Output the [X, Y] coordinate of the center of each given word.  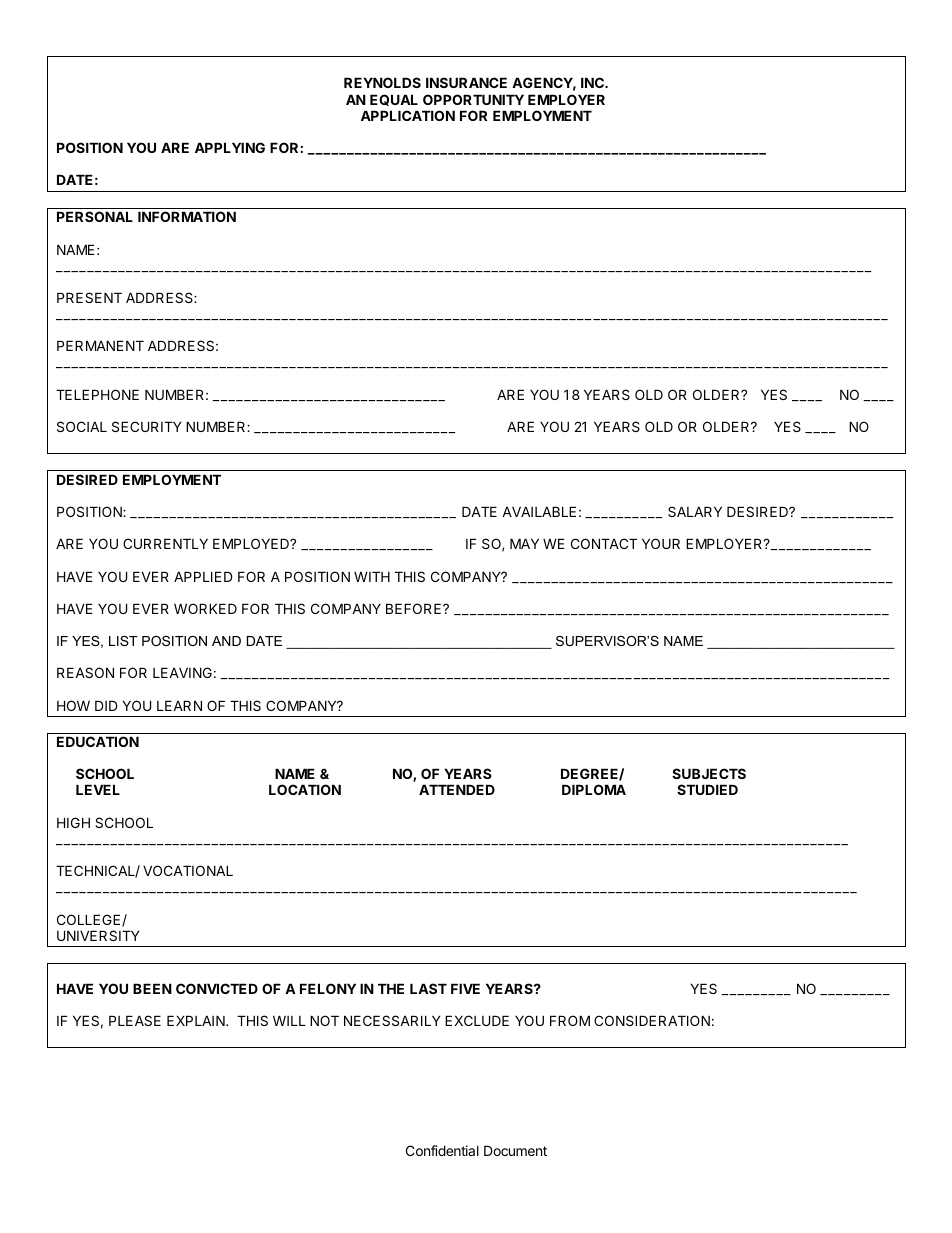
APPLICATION [408, 115]
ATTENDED [457, 789]
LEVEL [98, 789]
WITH [372, 576]
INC [593, 82]
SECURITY [147, 426]
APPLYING [230, 147]
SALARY [695, 511]
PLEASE [135, 1020]
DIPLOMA [594, 789]
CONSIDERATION [652, 1020]
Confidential [442, 1150]
